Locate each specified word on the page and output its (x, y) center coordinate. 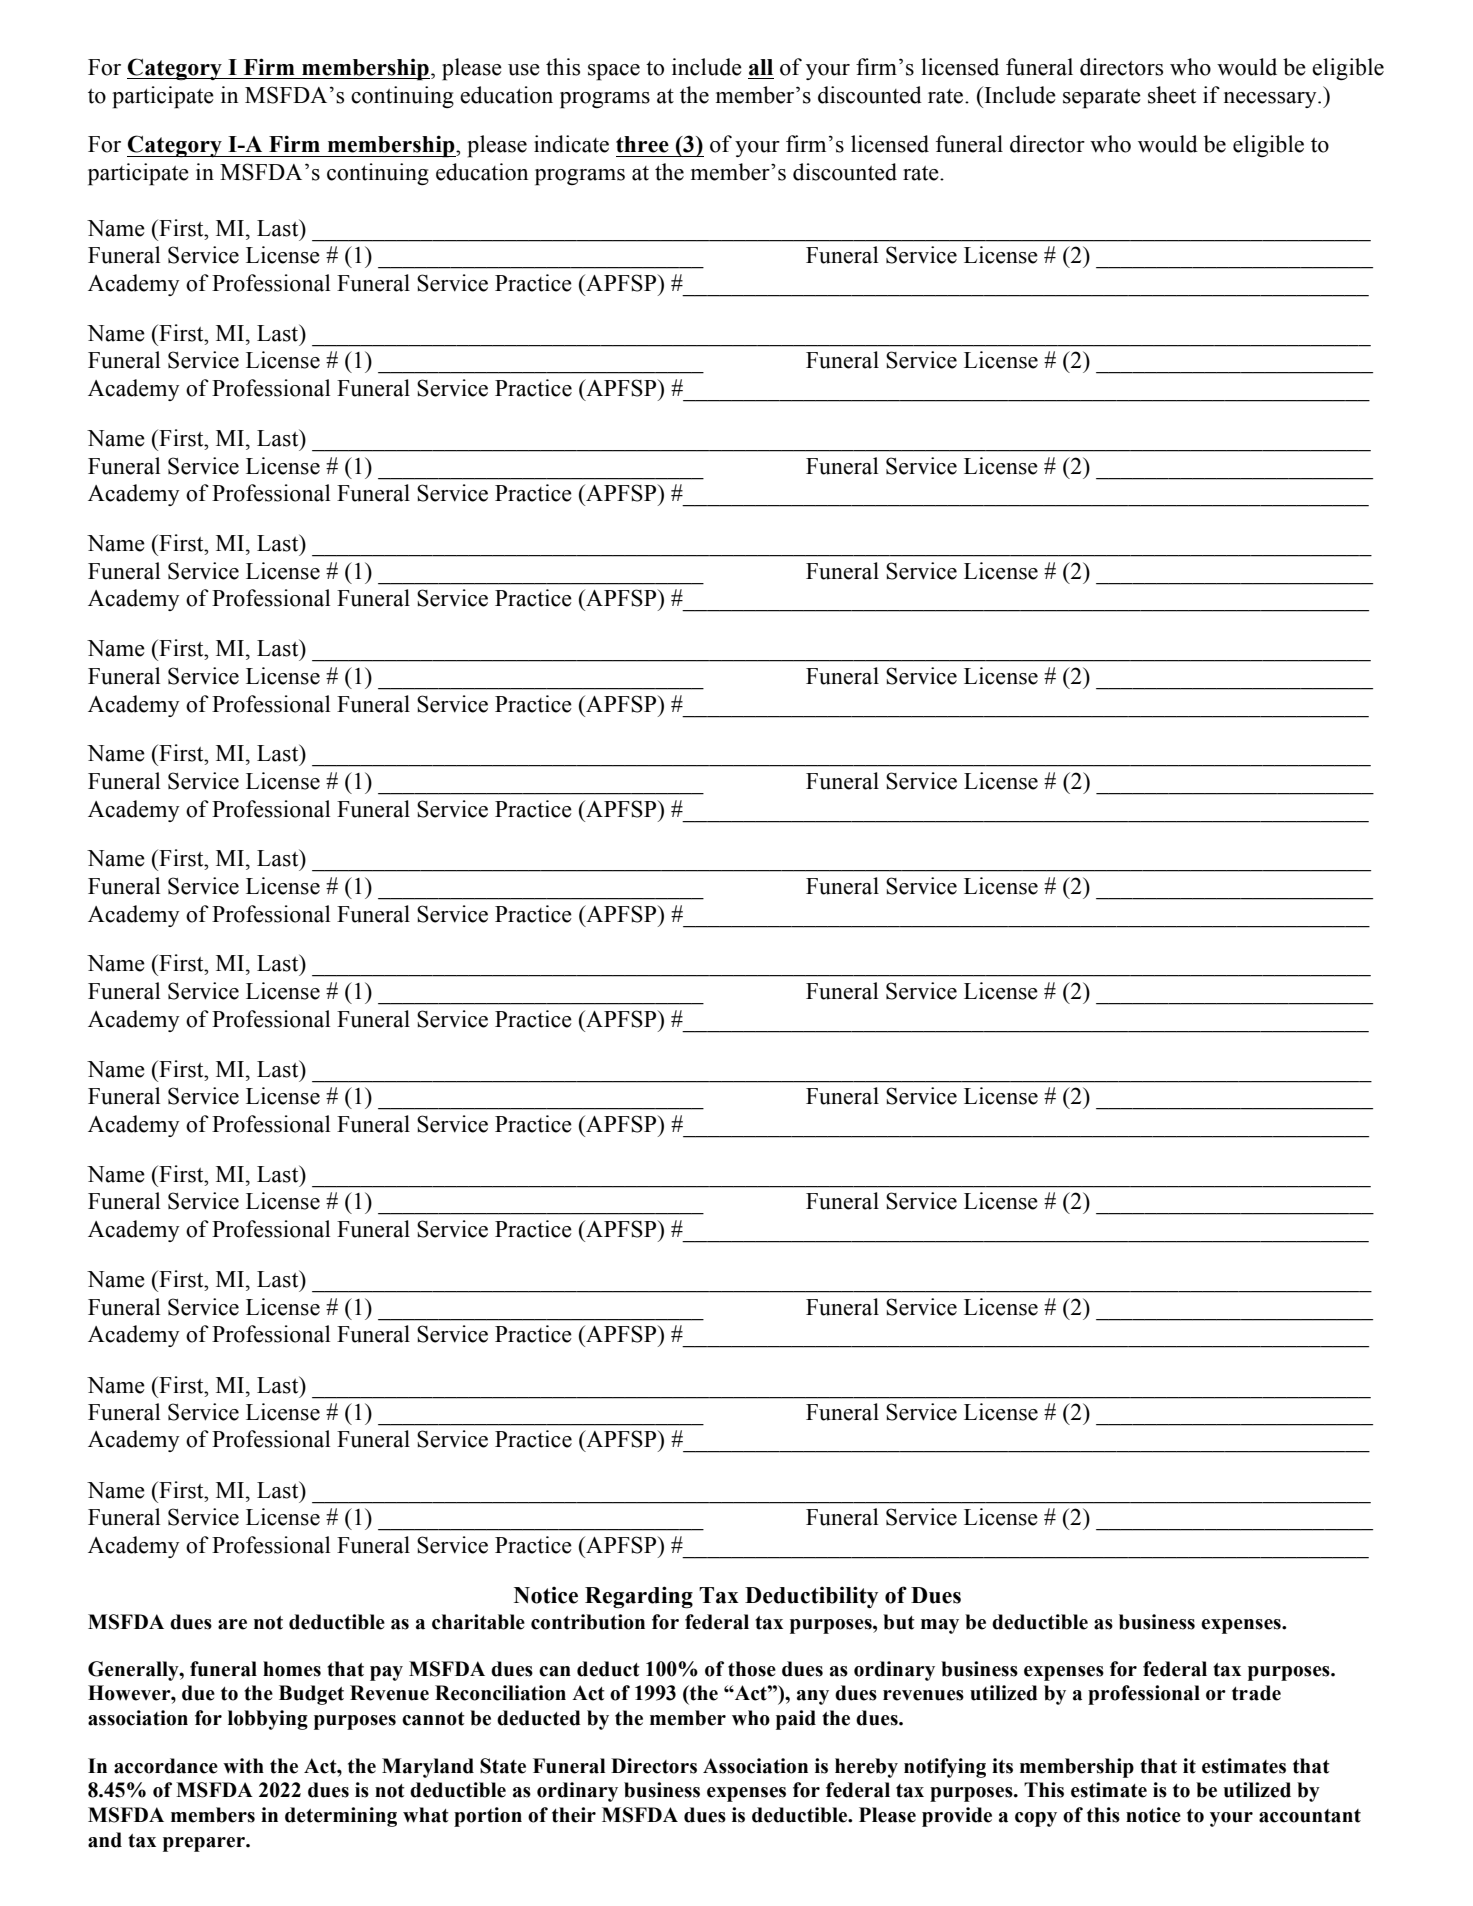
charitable (478, 1622)
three (642, 144)
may (940, 1626)
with (243, 1766)
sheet (1172, 95)
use (524, 70)
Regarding (639, 1597)
